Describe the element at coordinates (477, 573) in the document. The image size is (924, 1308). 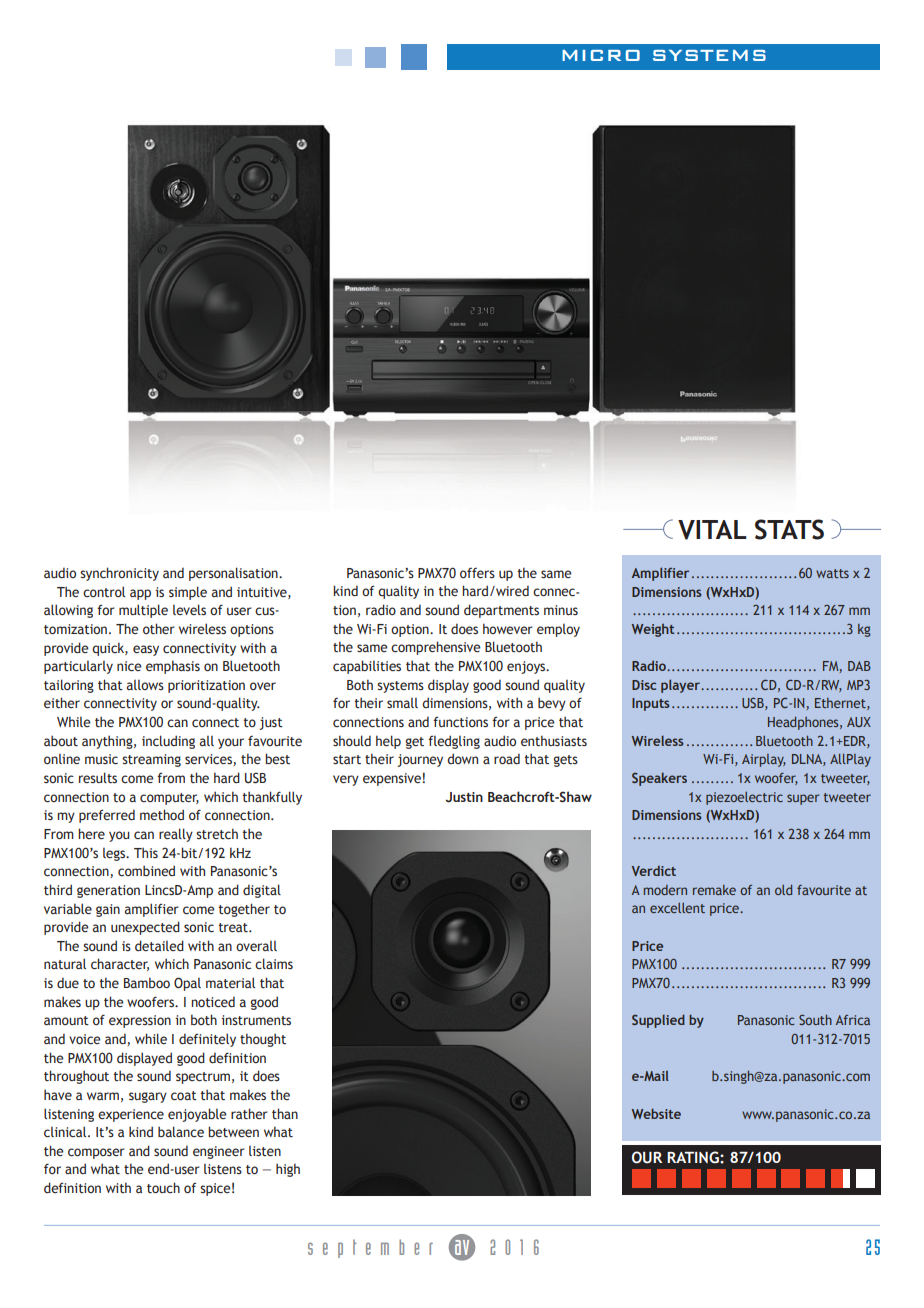
I see `offers` at that location.
